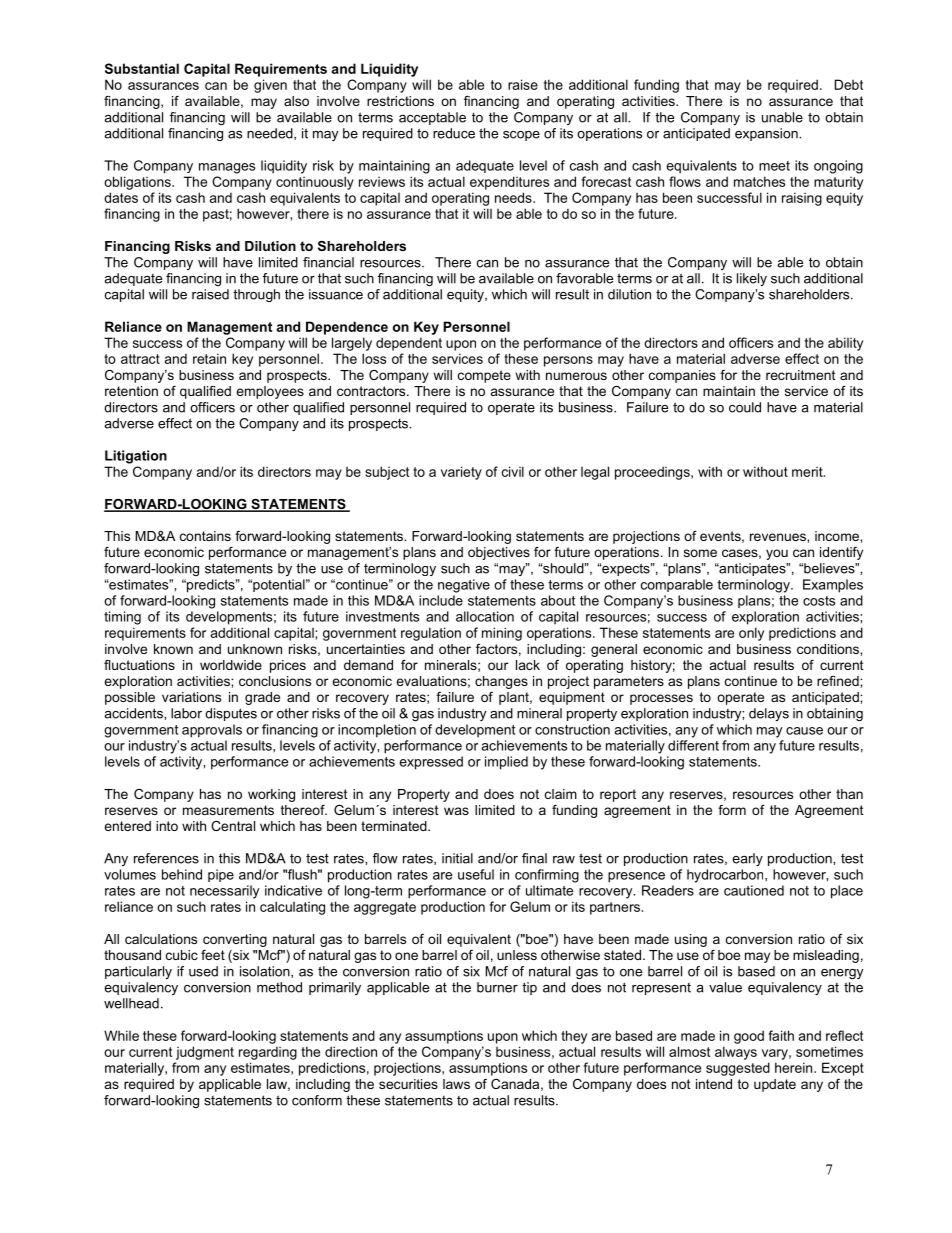  Describe the element at coordinates (736, 1053) in the document. I see `always` at that location.
